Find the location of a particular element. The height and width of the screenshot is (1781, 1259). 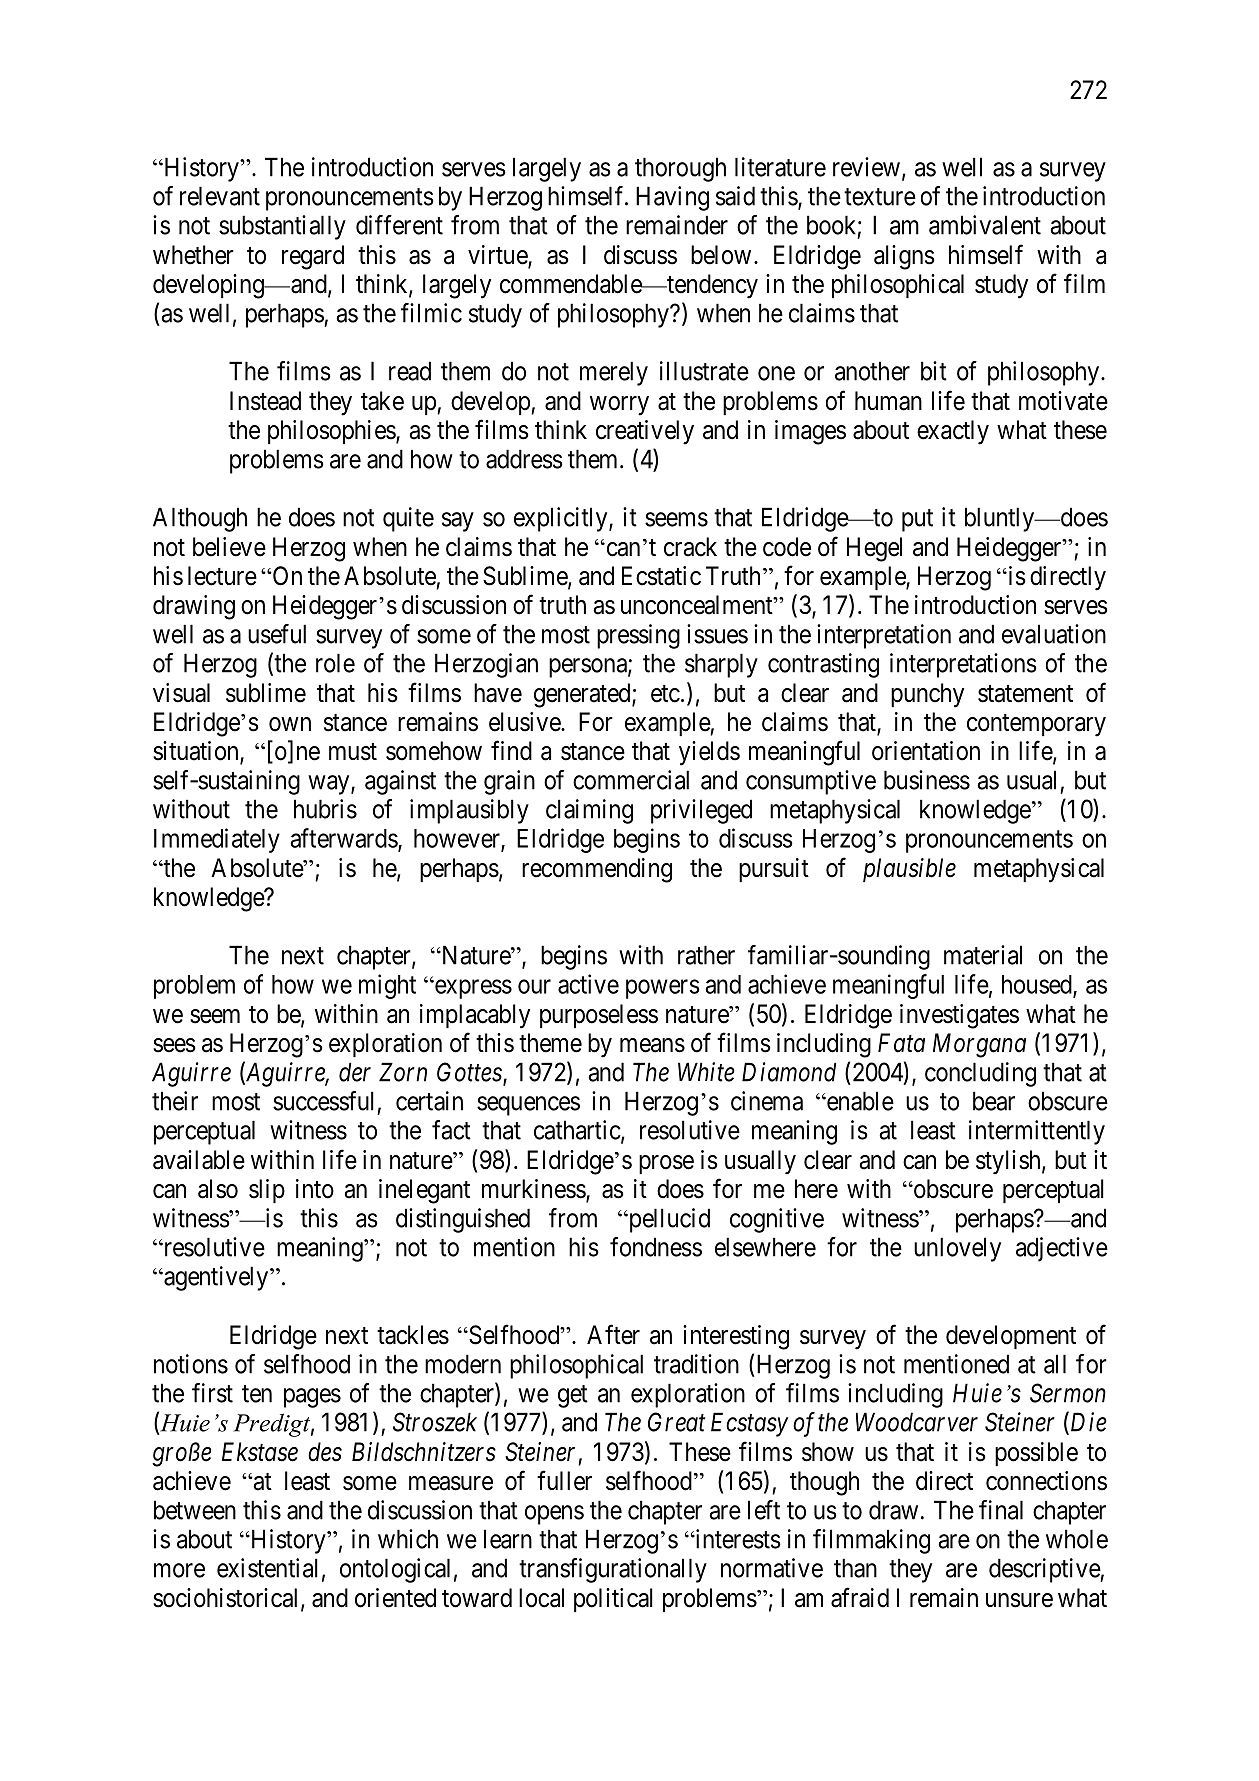

existential is located at coordinates (267, 1568).
